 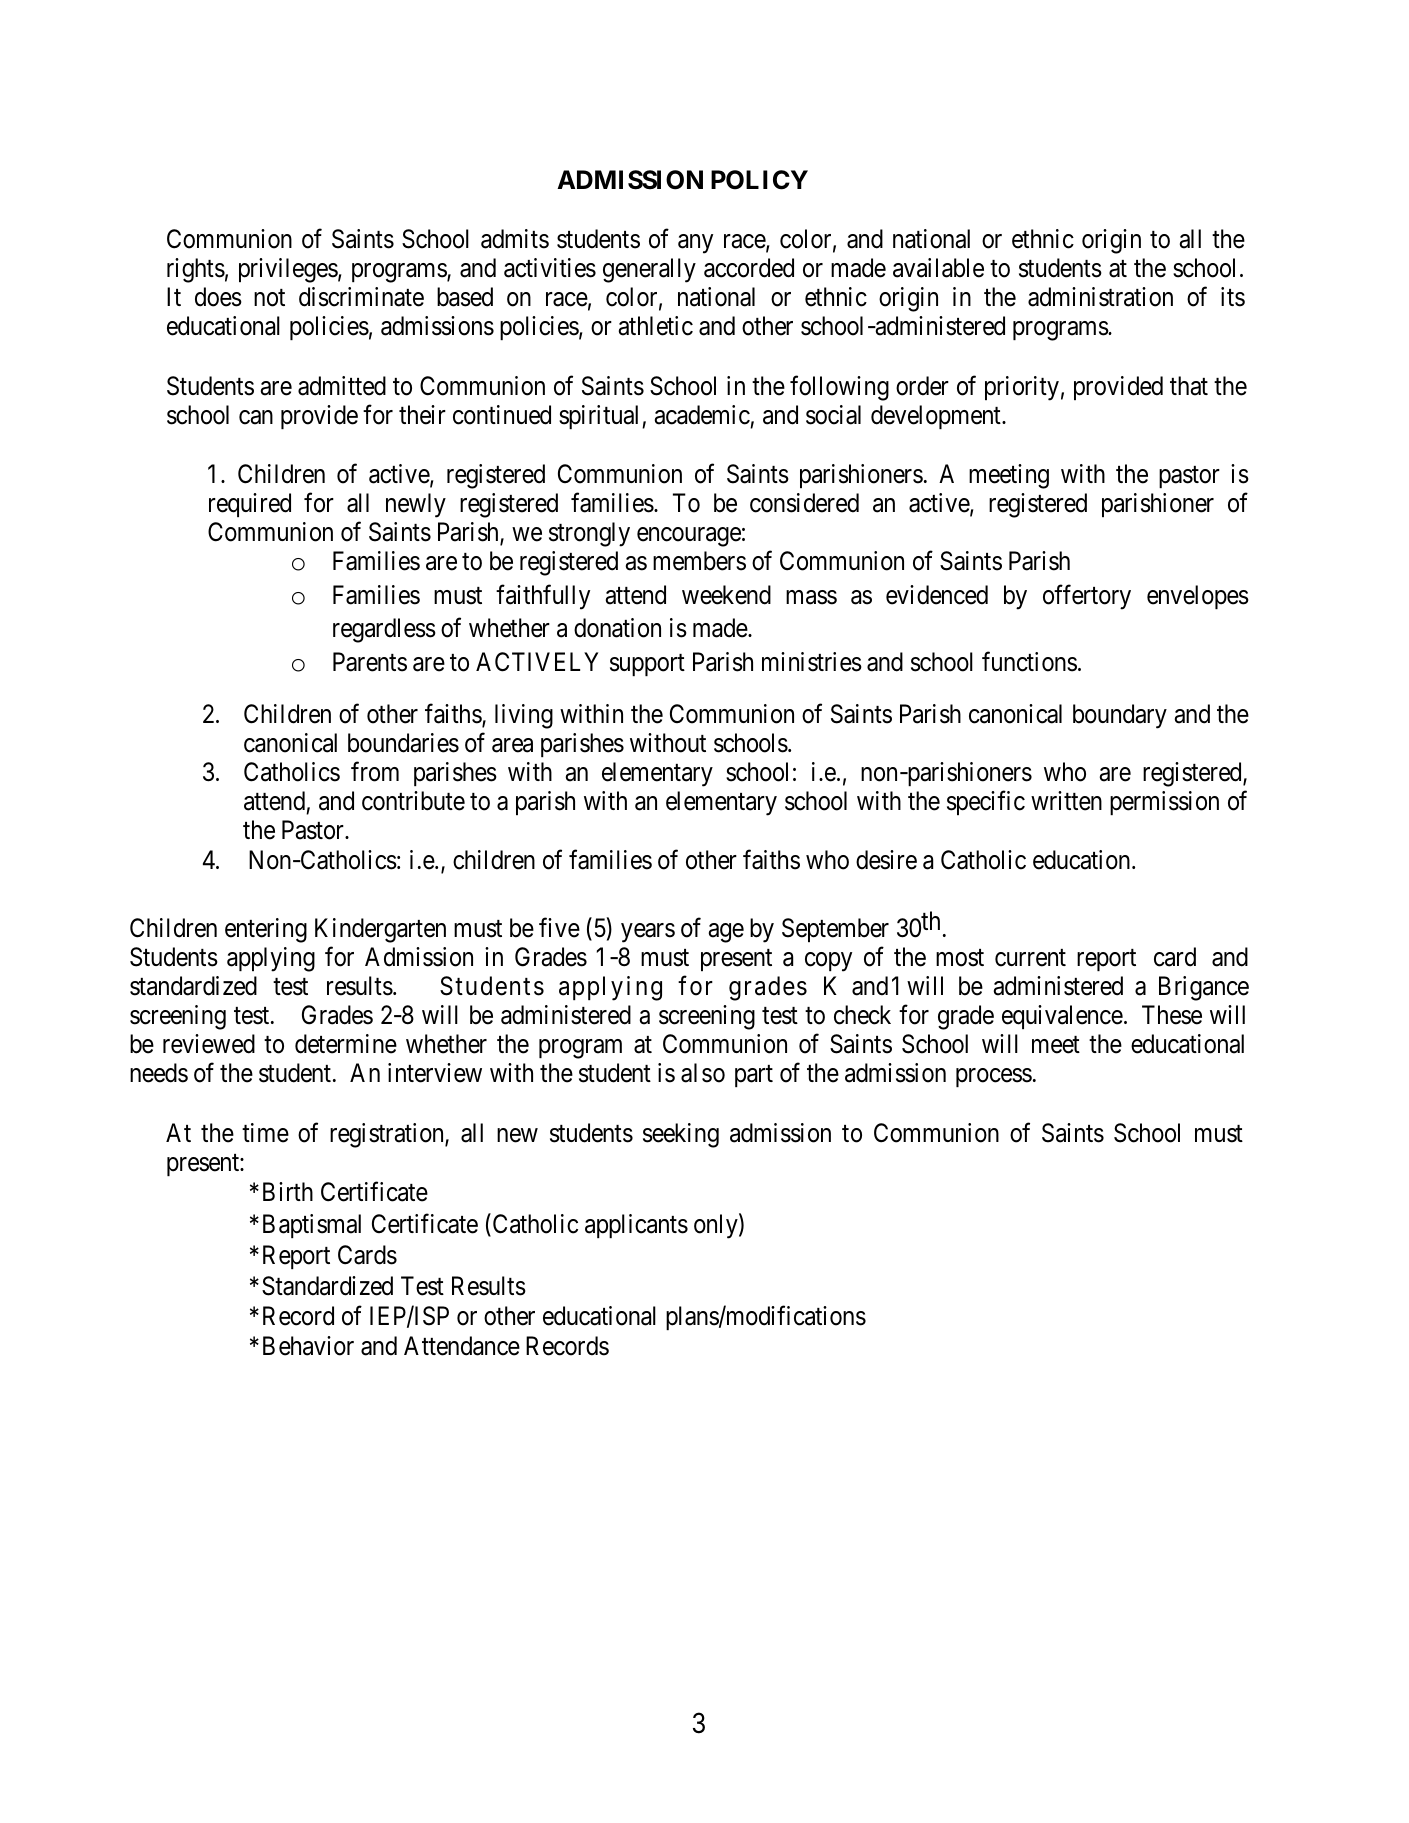 What do you see at coordinates (1100, 297) in the image?
I see `administration` at bounding box center [1100, 297].
